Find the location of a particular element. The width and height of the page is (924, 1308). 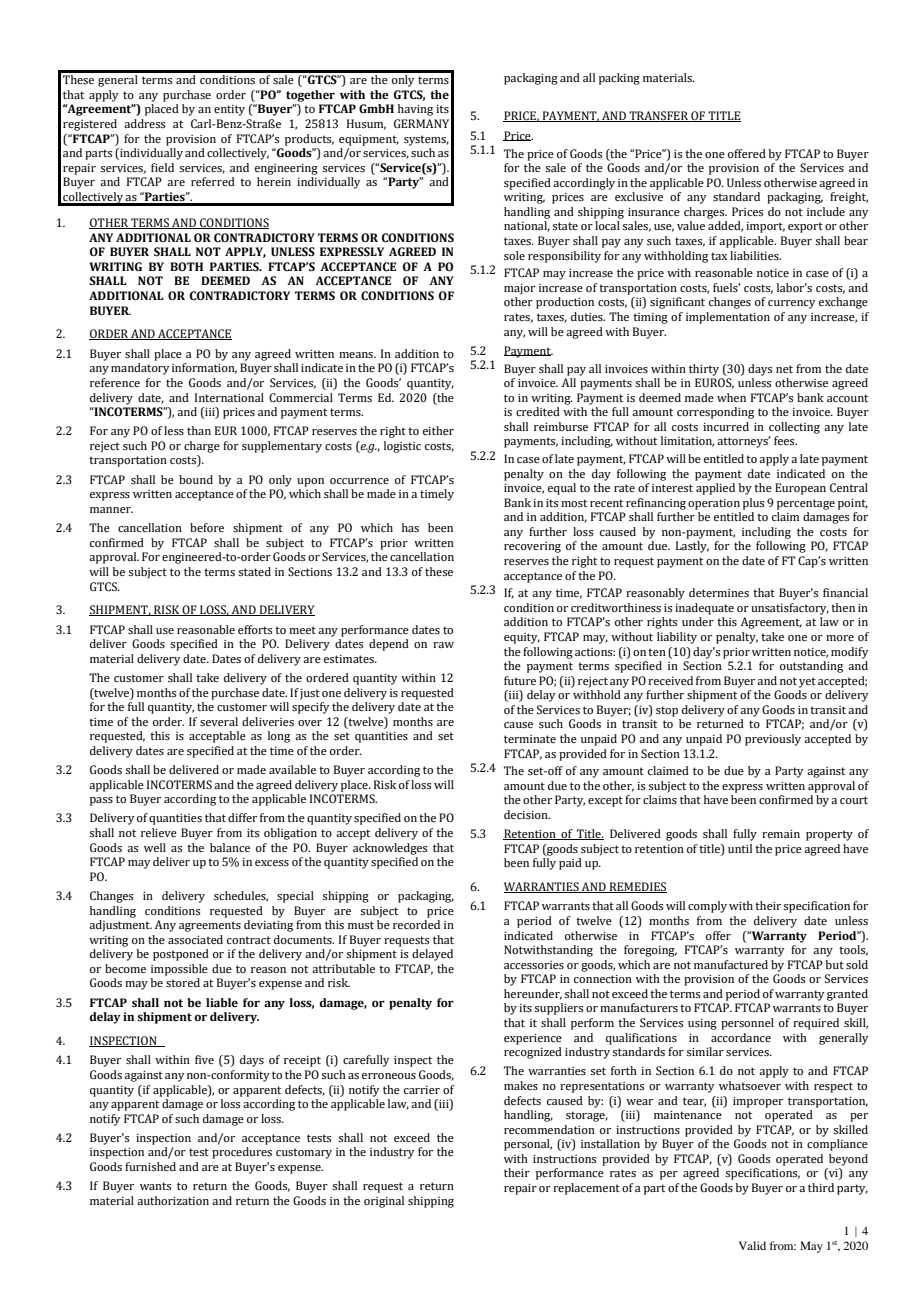

authorization is located at coordinates (173, 1200).
